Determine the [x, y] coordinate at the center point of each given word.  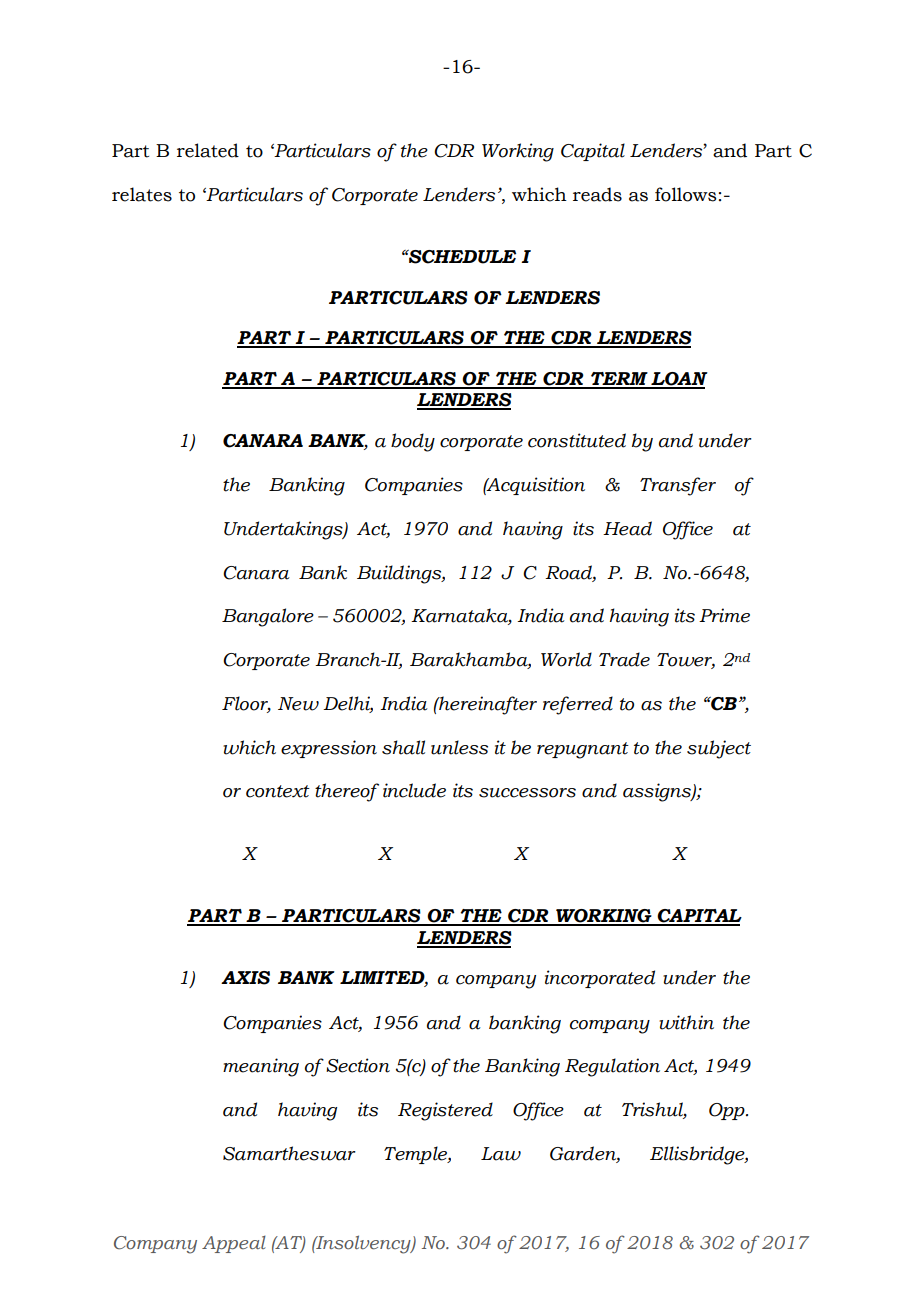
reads [597, 194]
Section [358, 1065]
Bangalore [268, 617]
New [298, 704]
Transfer [678, 486]
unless [459, 747]
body [413, 442]
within [686, 1022]
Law [501, 1154]
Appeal [234, 1244]
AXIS [245, 978]
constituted [577, 440]
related [208, 150]
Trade [624, 659]
